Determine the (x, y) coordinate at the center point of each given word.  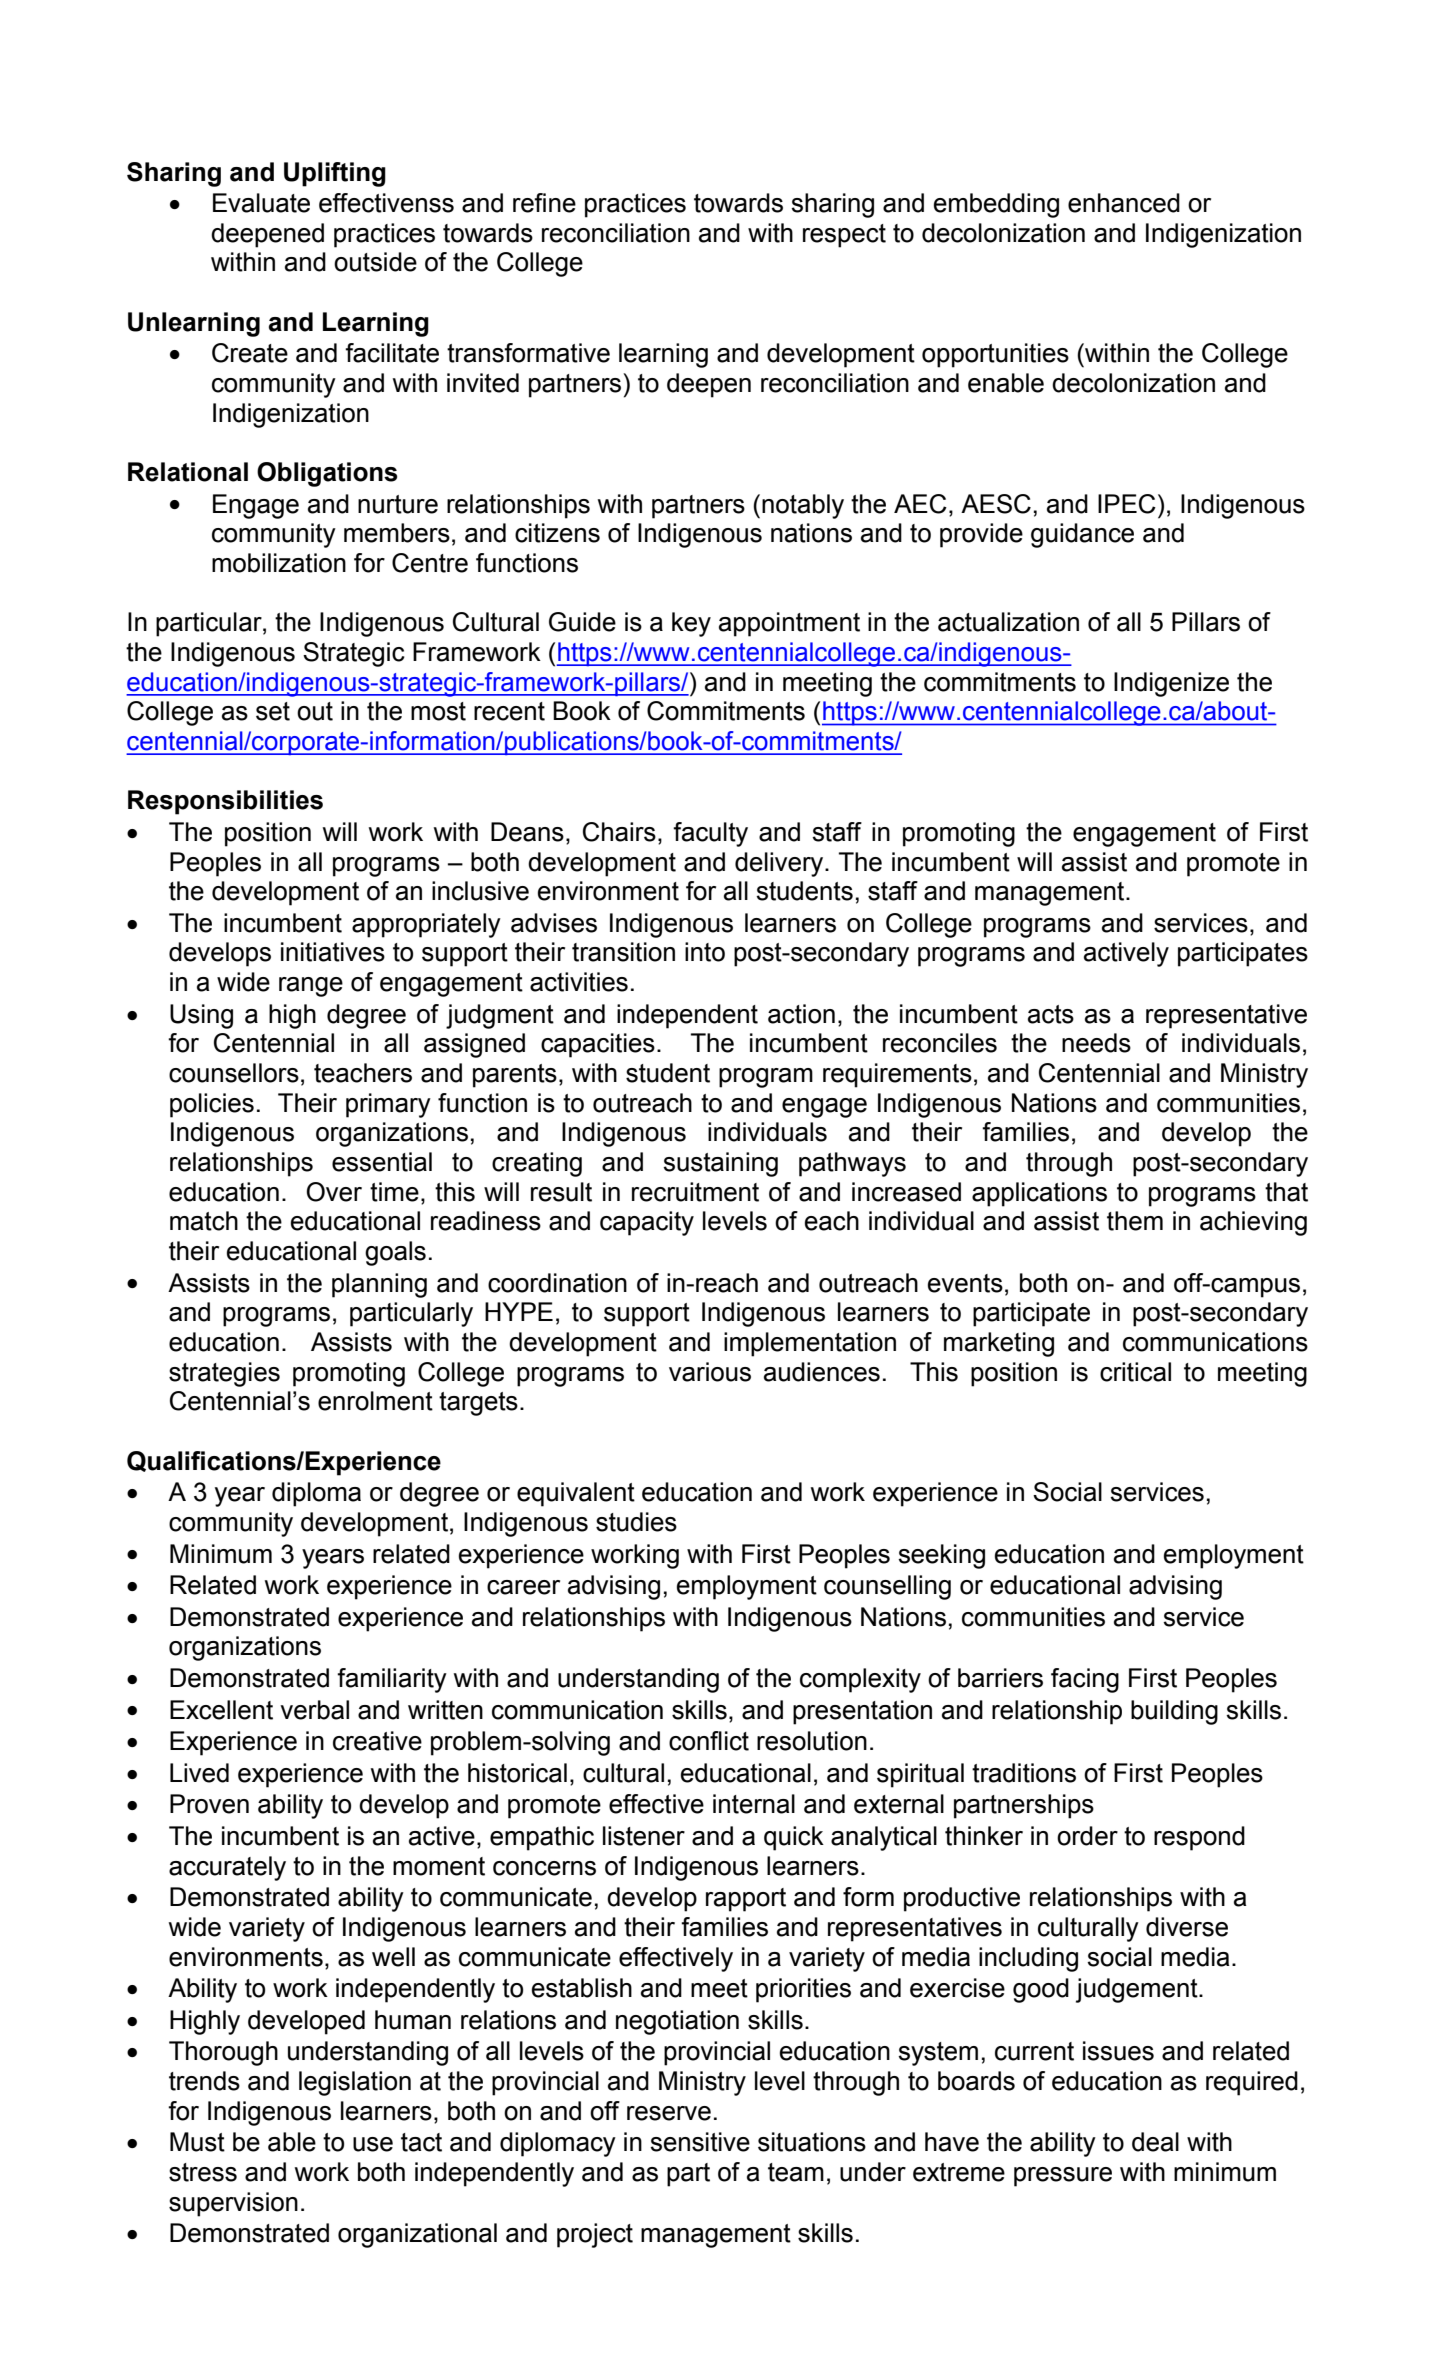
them (1135, 1221)
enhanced (1124, 203)
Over (334, 1192)
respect (844, 236)
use (373, 2144)
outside (375, 262)
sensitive (700, 2142)
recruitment (695, 1192)
